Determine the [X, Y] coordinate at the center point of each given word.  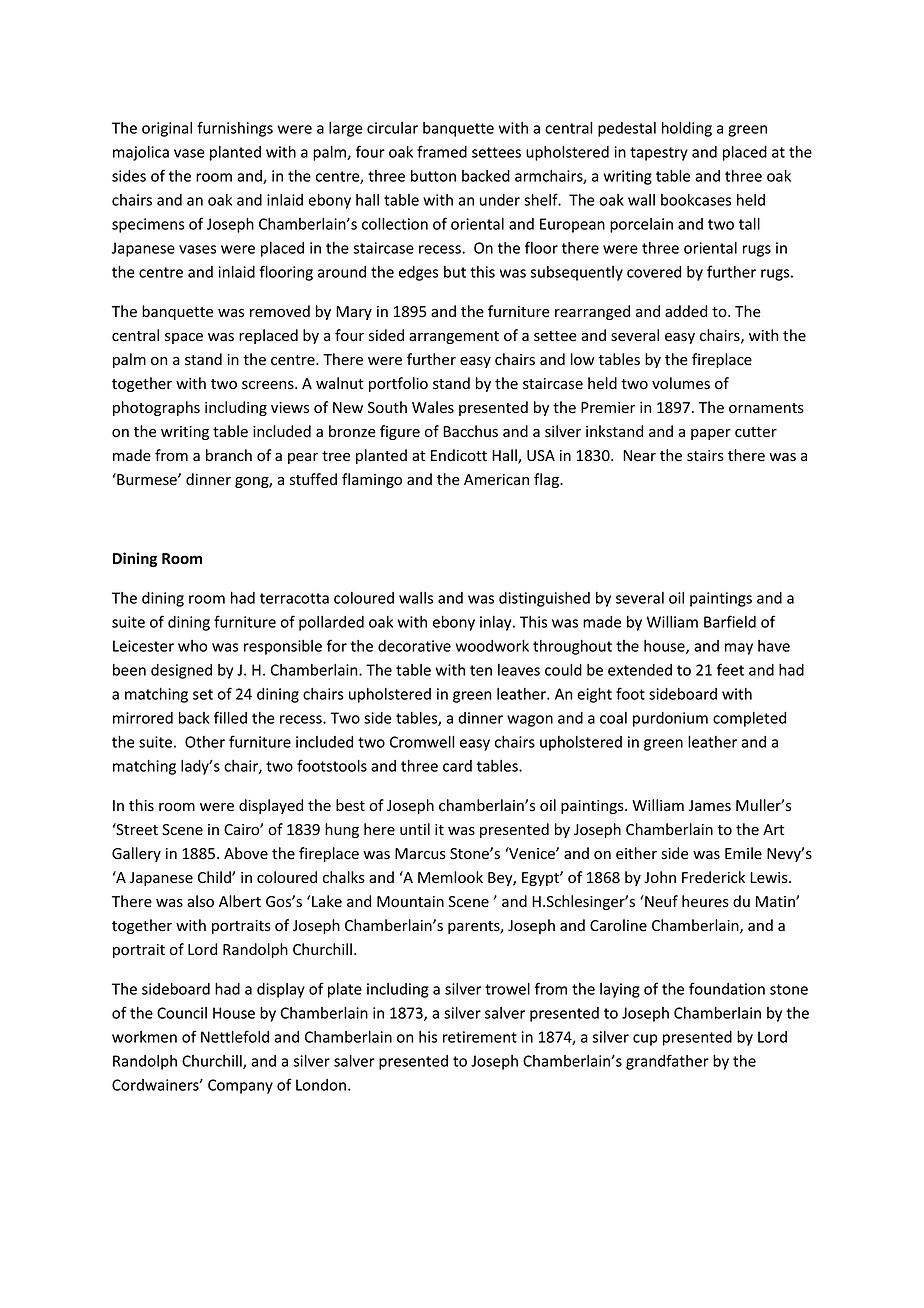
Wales [433, 407]
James [710, 806]
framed [442, 151]
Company [240, 1086]
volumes [681, 383]
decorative [414, 646]
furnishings [235, 129]
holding [687, 129]
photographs [156, 408]
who [192, 646]
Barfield [730, 621]
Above [246, 853]
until [415, 829]
